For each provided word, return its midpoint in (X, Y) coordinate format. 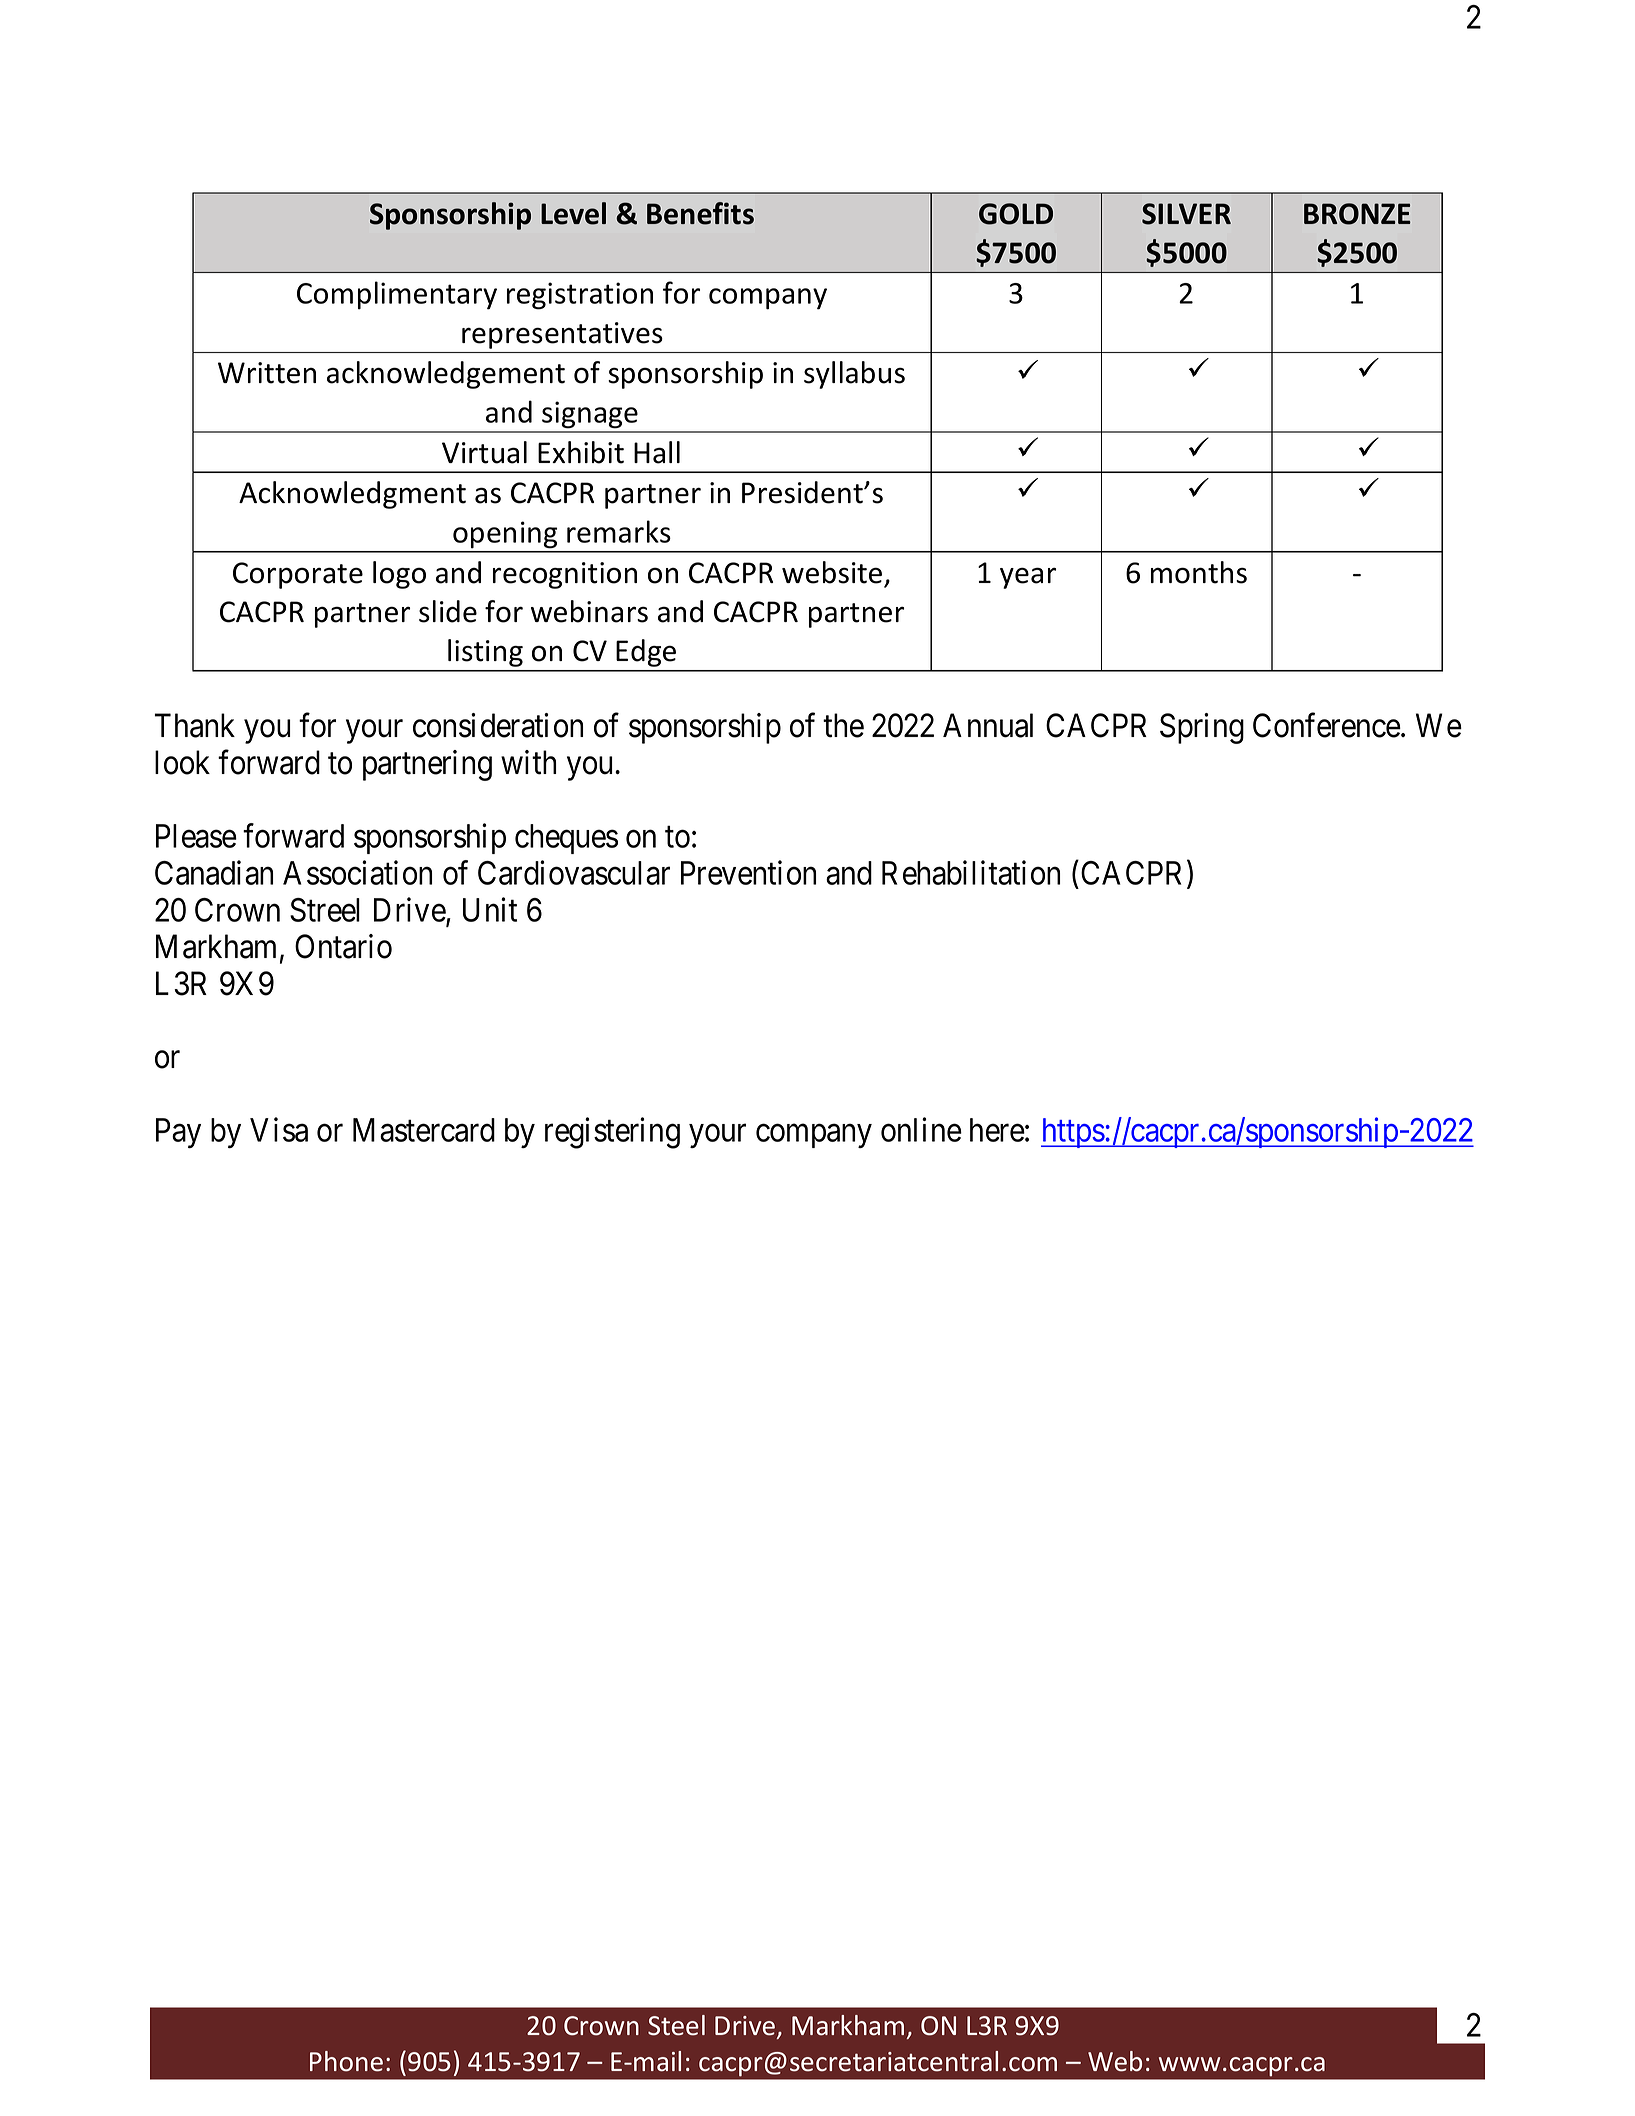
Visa (279, 1129)
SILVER (1186, 214)
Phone (346, 2061)
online (921, 1129)
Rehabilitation (971, 872)
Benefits (700, 213)
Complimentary (397, 295)
